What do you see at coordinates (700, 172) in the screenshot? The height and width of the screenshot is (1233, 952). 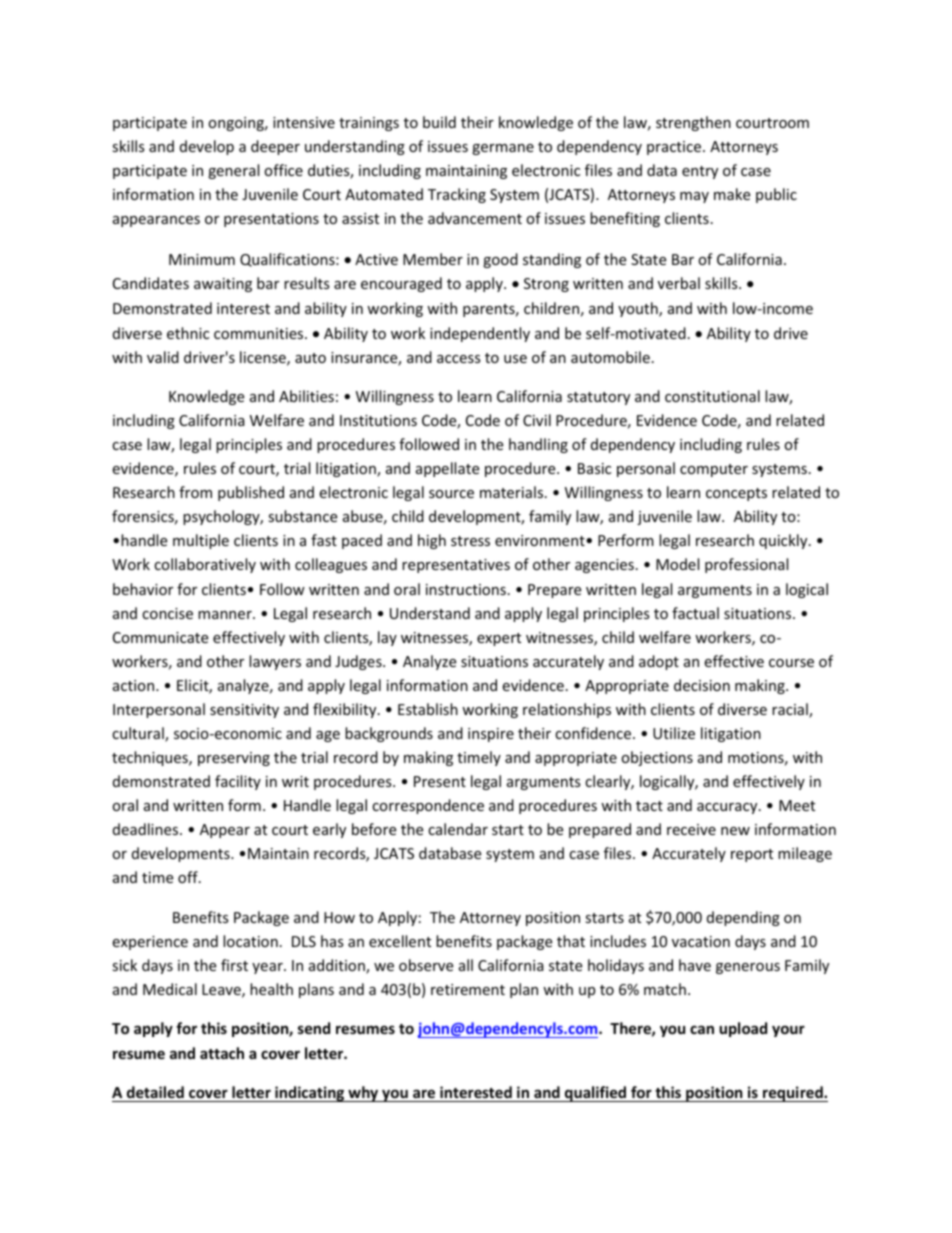 I see `entry` at bounding box center [700, 172].
